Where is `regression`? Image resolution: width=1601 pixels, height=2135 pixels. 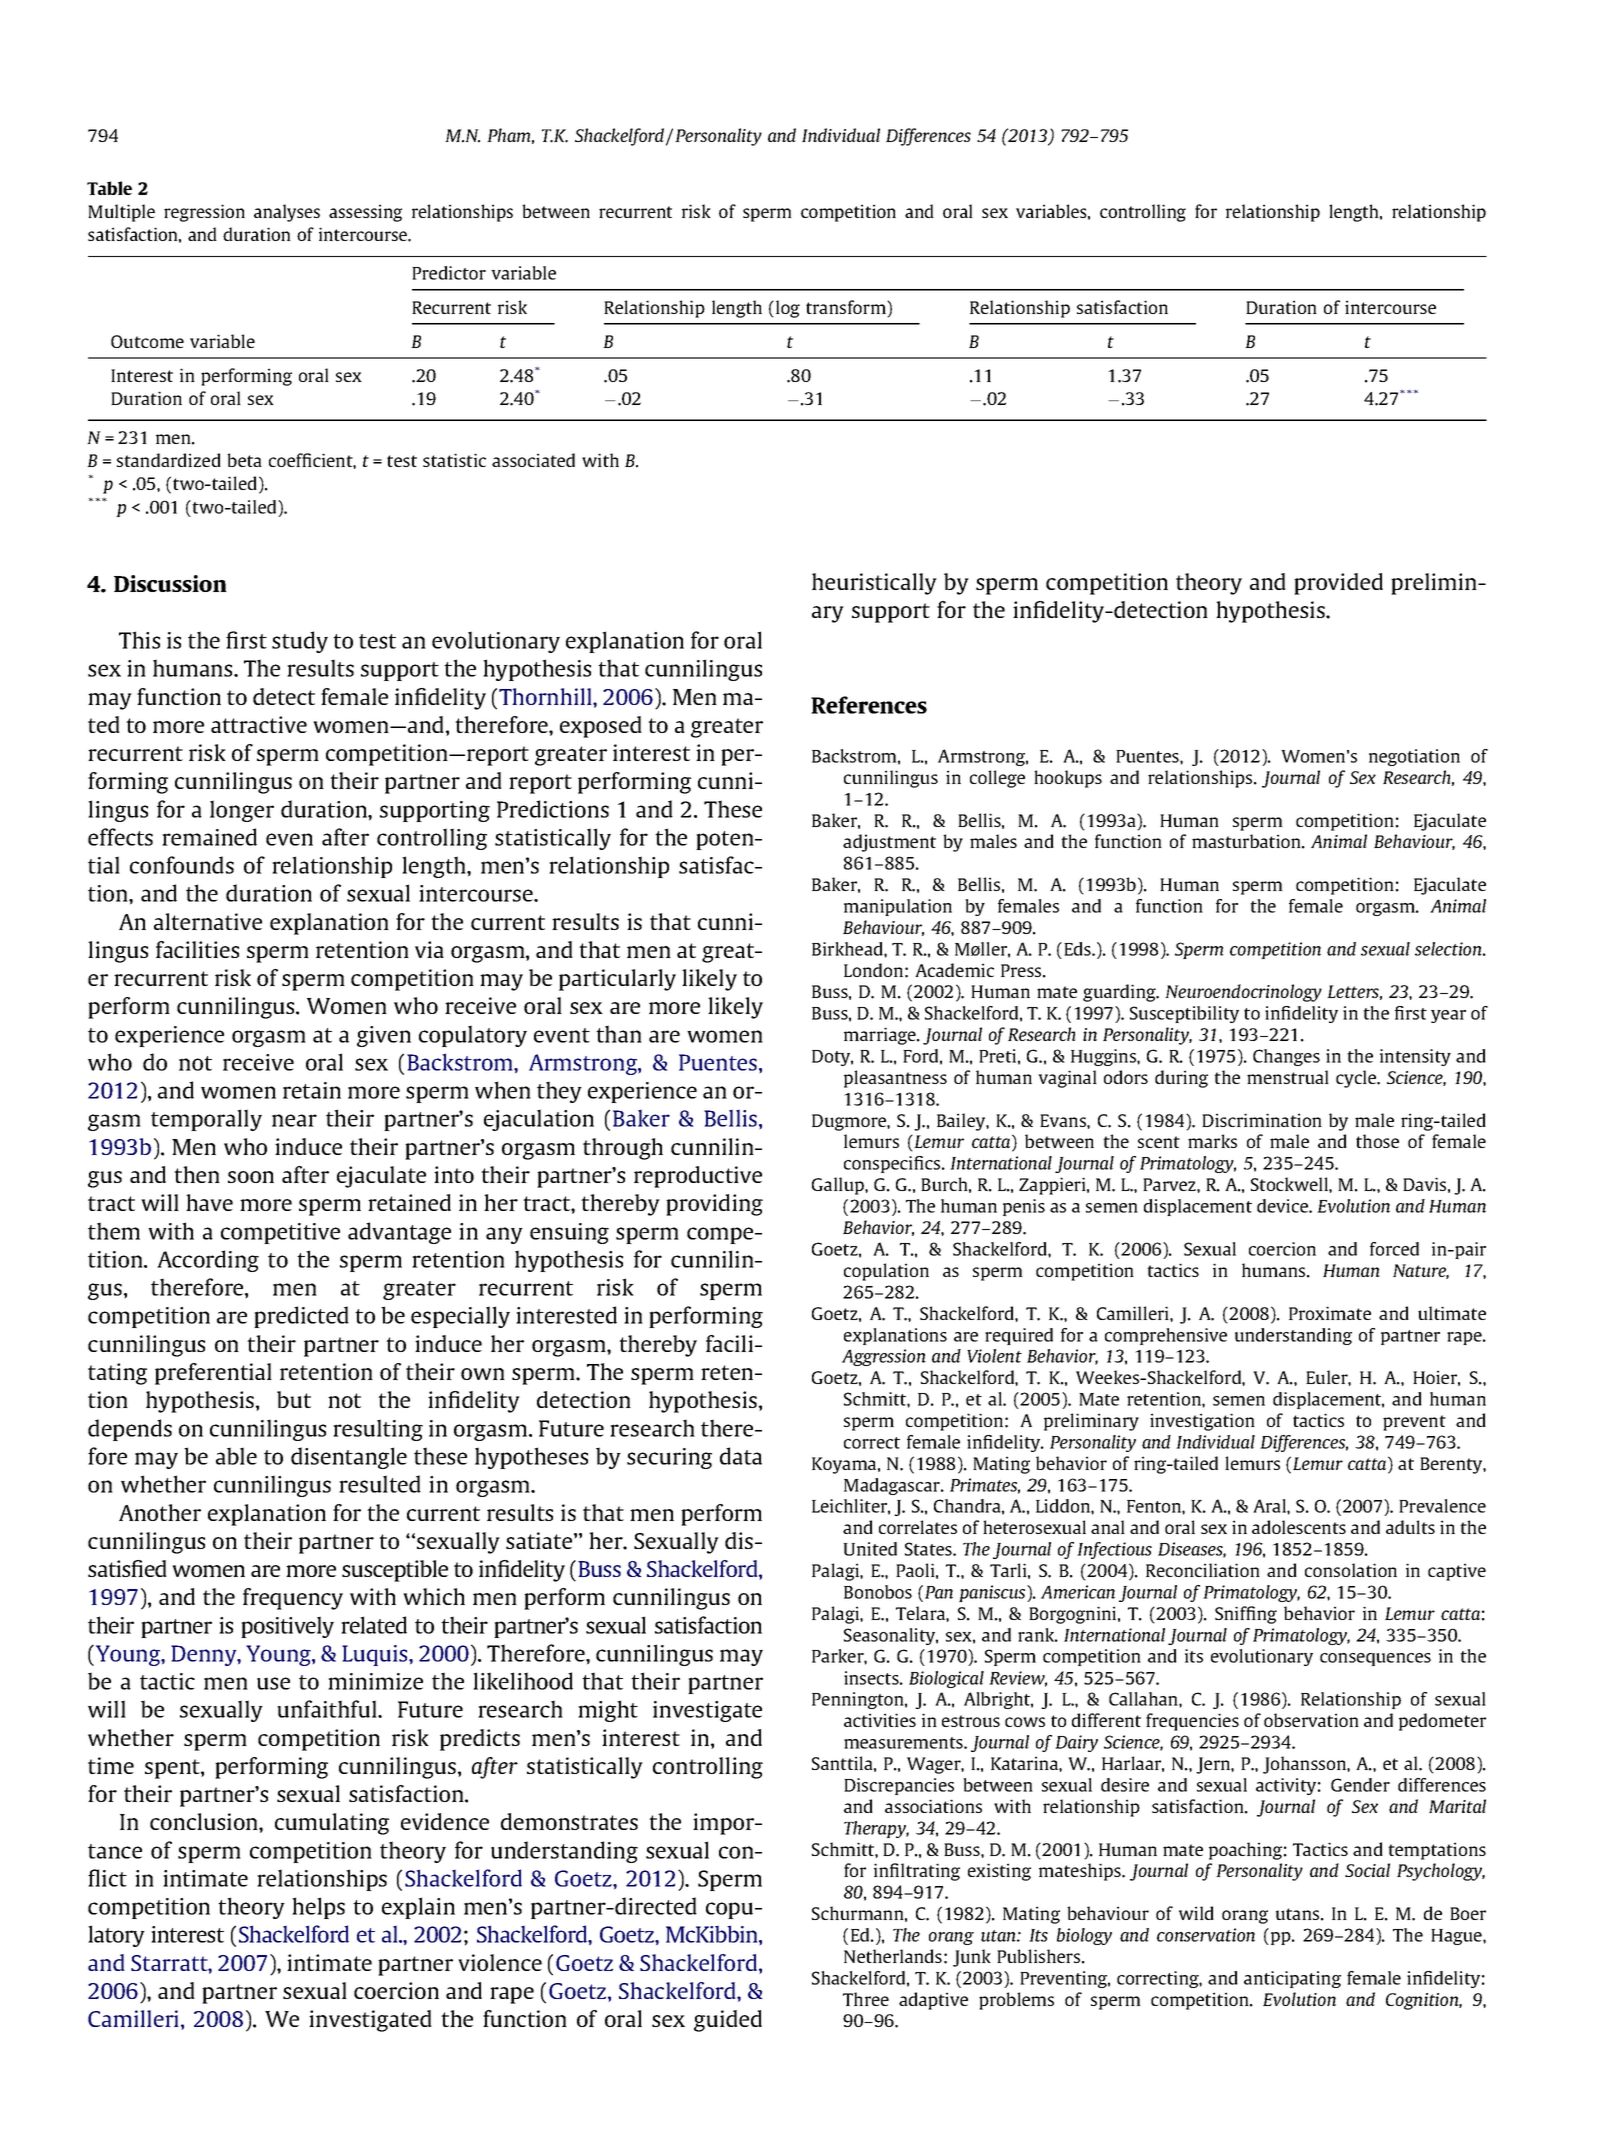 regression is located at coordinates (204, 213).
